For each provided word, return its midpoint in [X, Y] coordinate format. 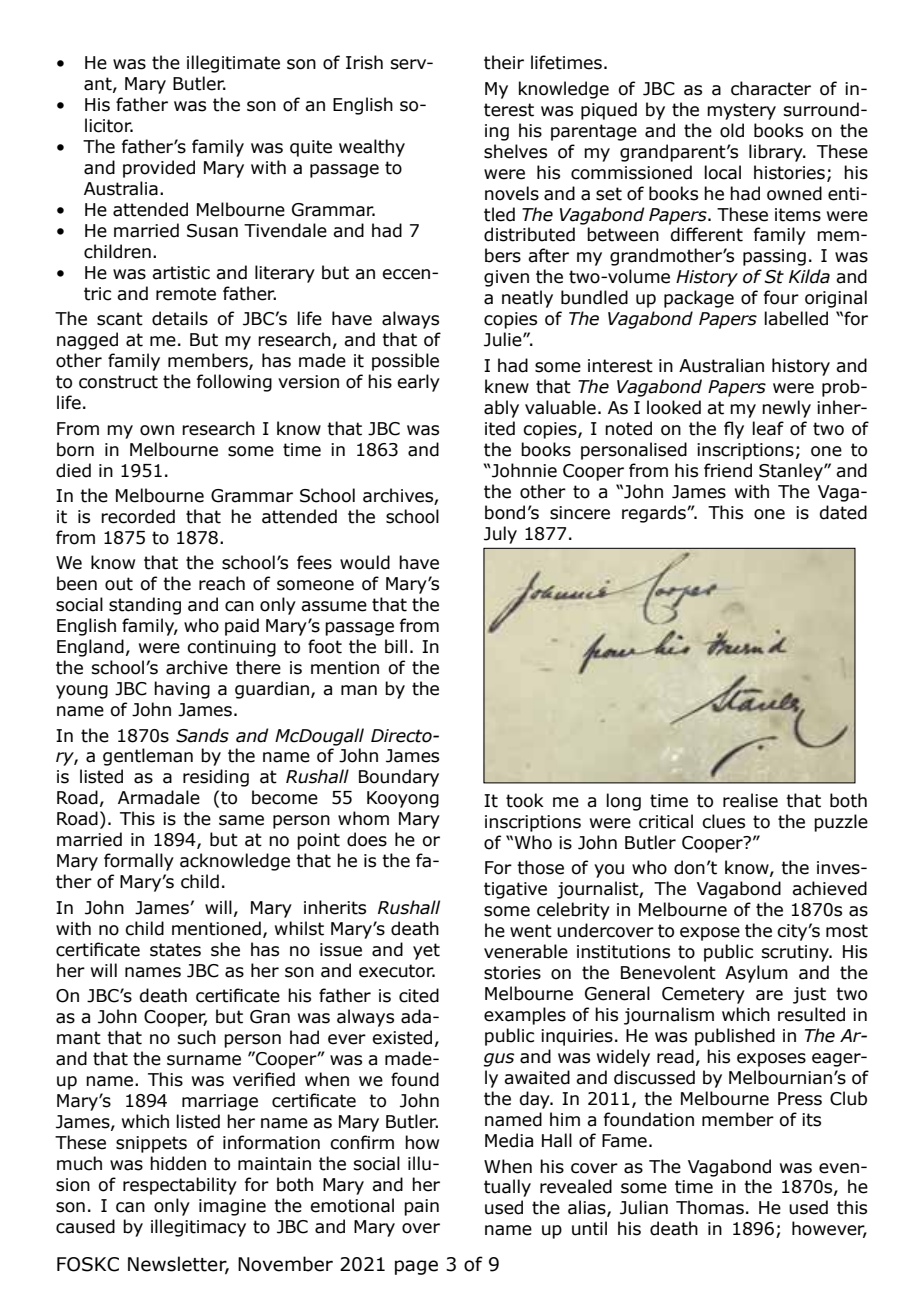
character [771, 88]
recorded [138, 516]
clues [723, 821]
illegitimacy [198, 1228]
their [504, 62]
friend [728, 470]
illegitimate [233, 64]
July [500, 535]
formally [139, 862]
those [540, 867]
